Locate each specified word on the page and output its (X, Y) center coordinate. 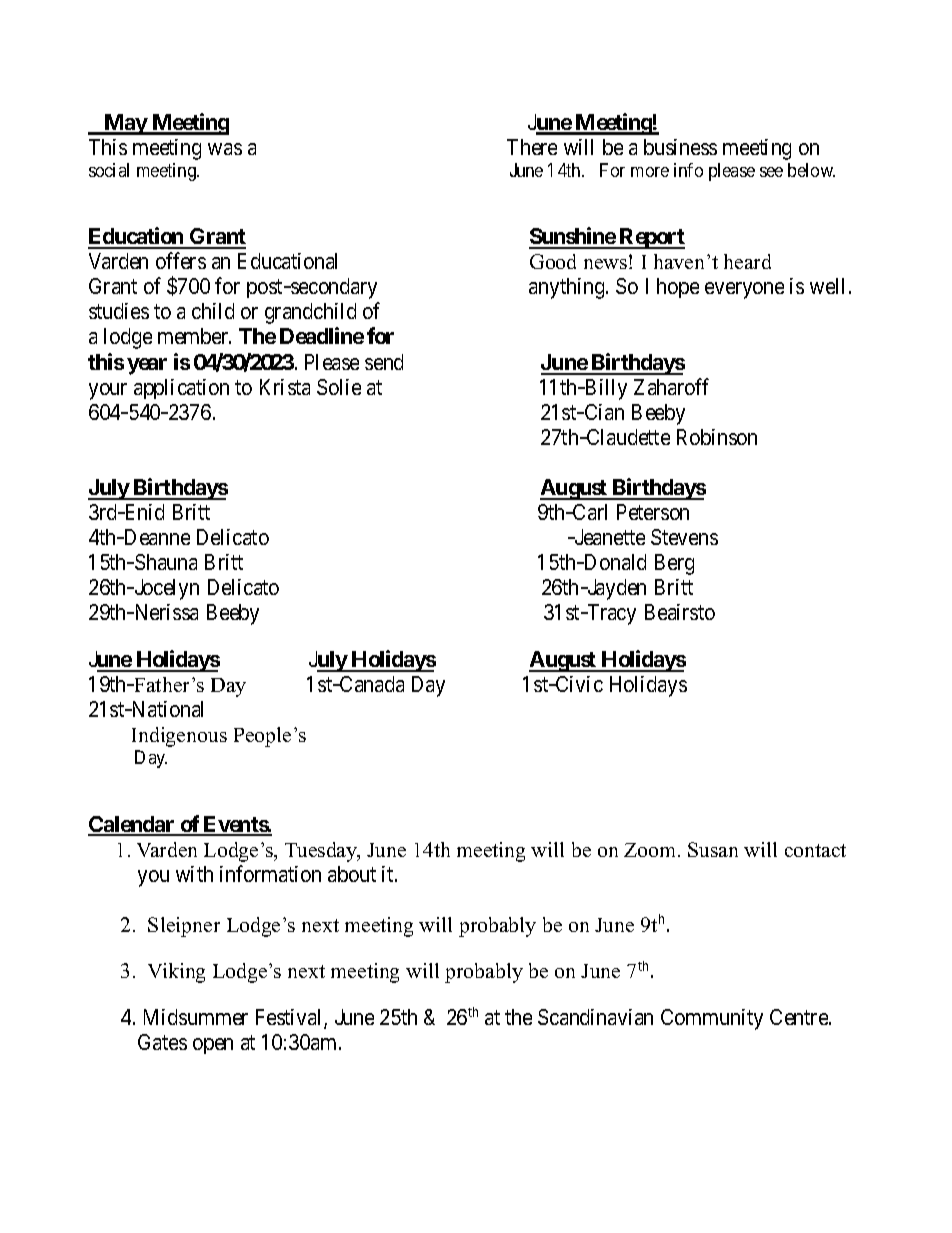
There (532, 147)
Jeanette (608, 537)
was (225, 149)
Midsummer (196, 1017)
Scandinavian (595, 1017)
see (771, 172)
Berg (674, 564)
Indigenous (179, 737)
